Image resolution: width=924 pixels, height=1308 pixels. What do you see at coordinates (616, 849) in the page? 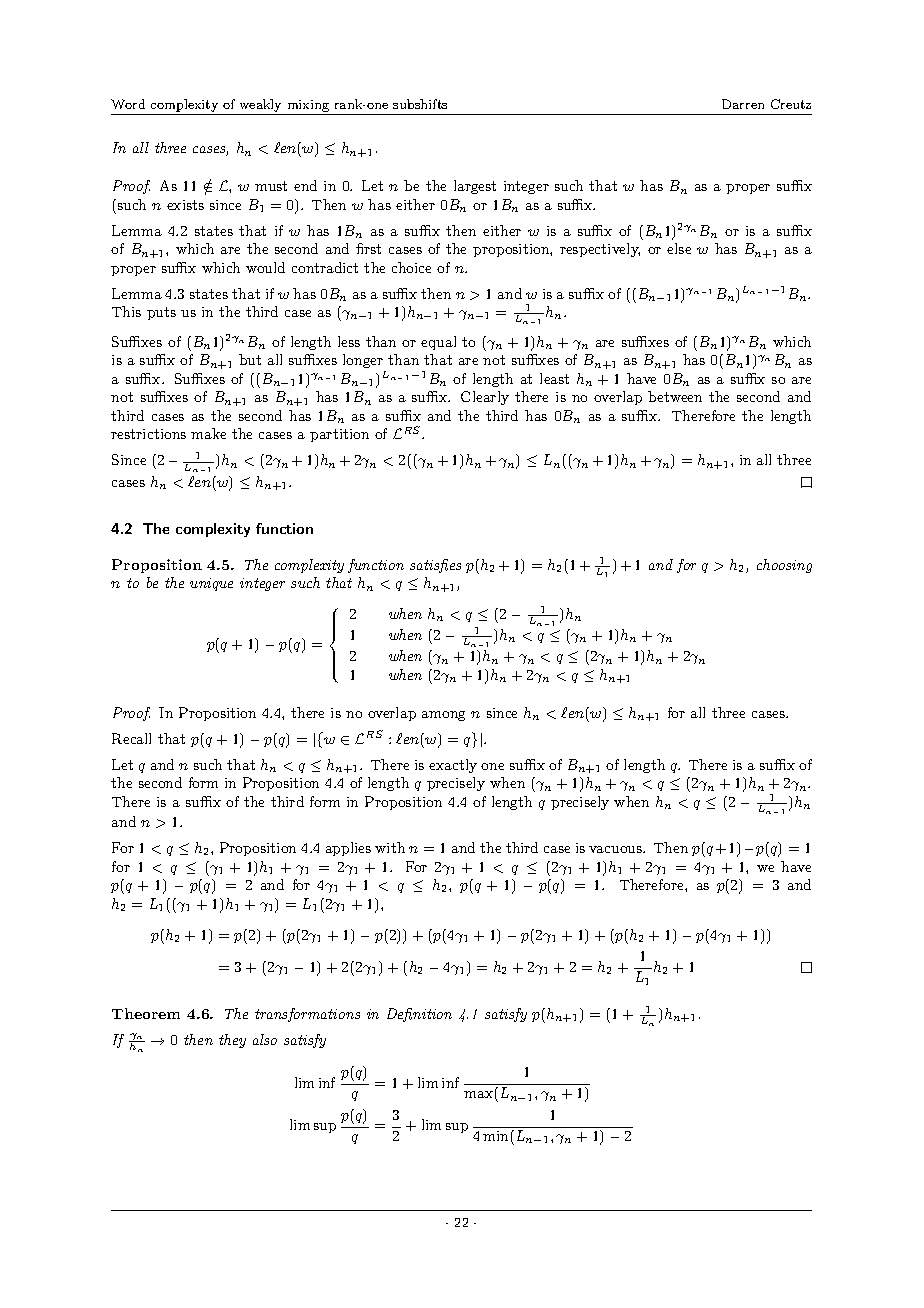
I see `vacuous` at bounding box center [616, 849].
